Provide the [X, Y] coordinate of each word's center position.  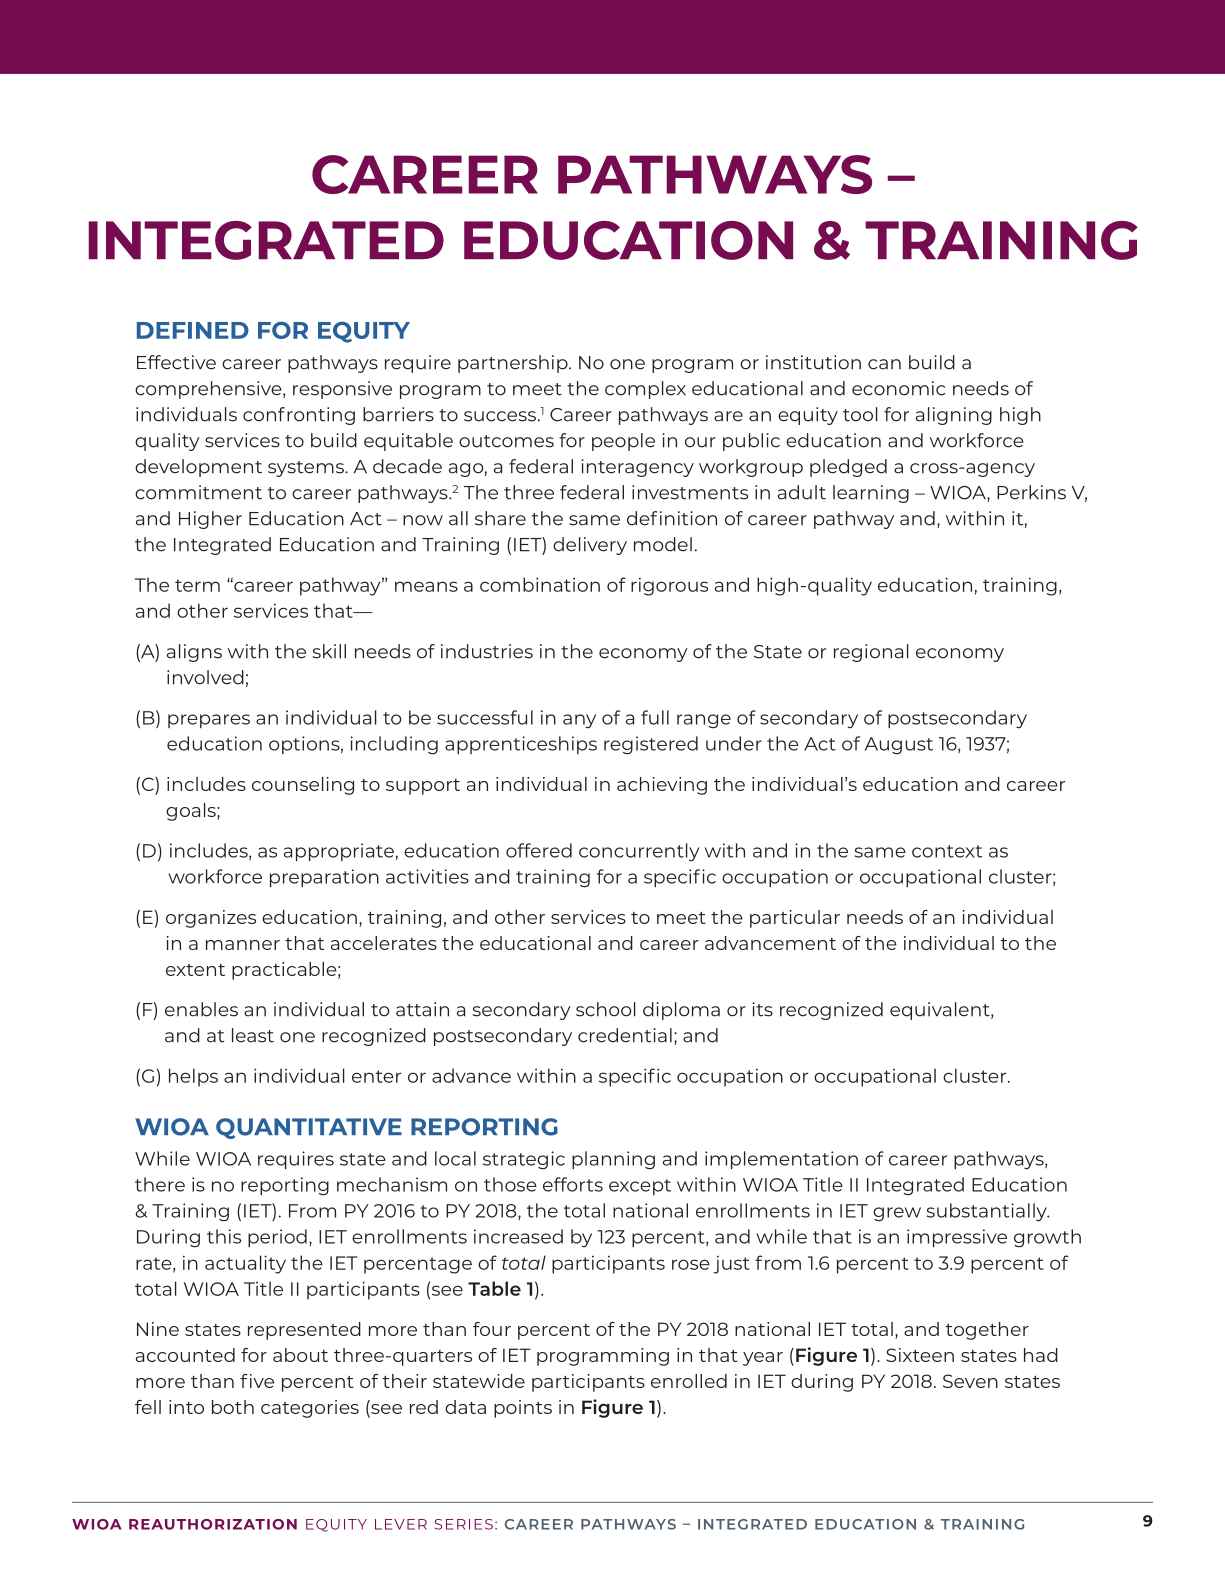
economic [898, 388]
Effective [176, 362]
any [579, 721]
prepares [209, 721]
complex [645, 390]
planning [613, 1160]
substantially [988, 1212]
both [233, 1407]
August [899, 746]
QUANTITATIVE [309, 1128]
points [523, 1409]
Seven [970, 1381]
